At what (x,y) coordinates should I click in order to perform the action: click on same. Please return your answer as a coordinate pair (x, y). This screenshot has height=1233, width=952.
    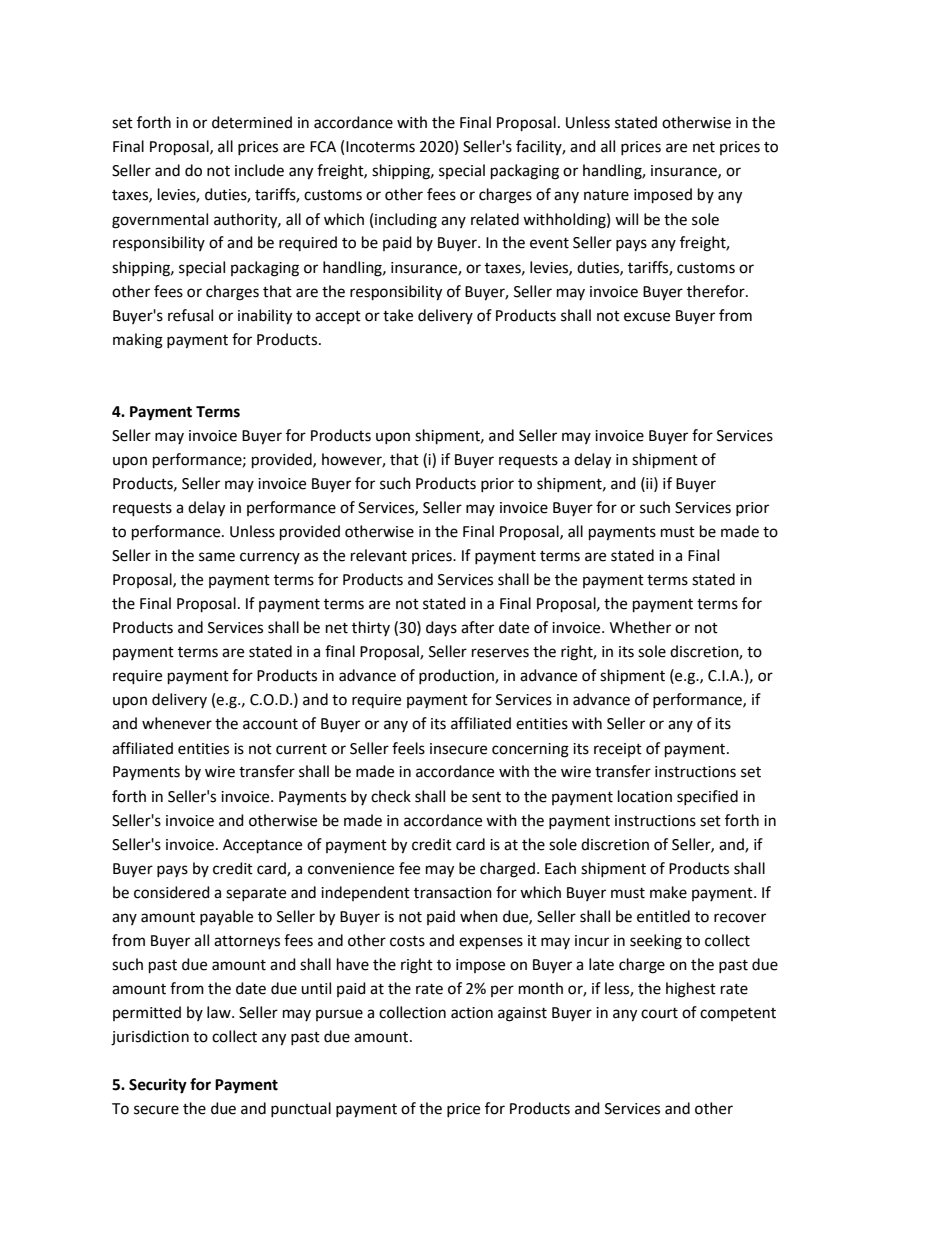
    Looking at the image, I should click on (217, 557).
